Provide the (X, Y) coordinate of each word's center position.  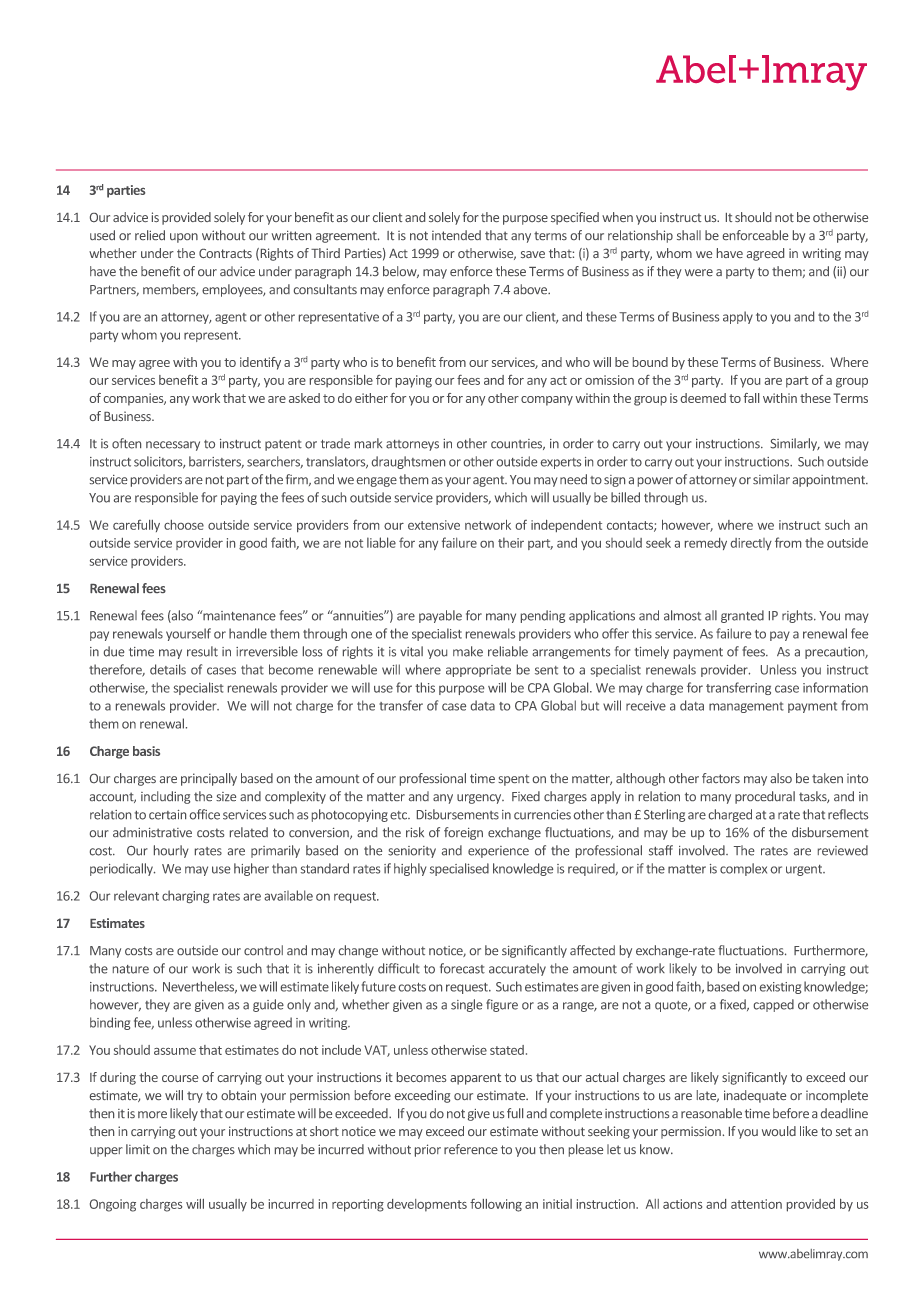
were (699, 272)
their (511, 542)
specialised (459, 869)
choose (184, 525)
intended (456, 235)
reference (471, 1149)
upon (184, 238)
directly (751, 544)
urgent (805, 870)
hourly (171, 851)
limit (138, 1149)
